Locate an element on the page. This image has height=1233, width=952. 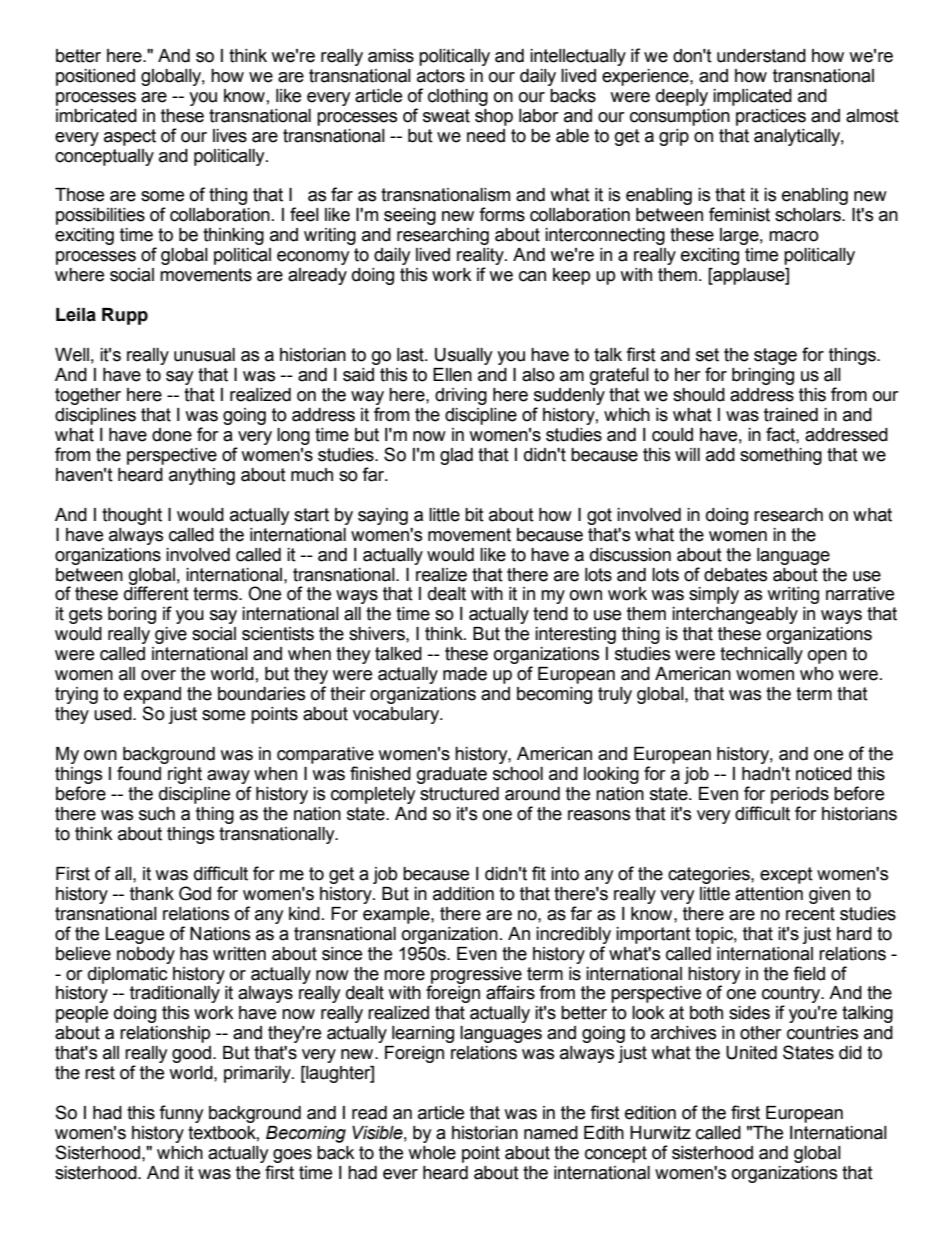
United is located at coordinates (751, 1053).
